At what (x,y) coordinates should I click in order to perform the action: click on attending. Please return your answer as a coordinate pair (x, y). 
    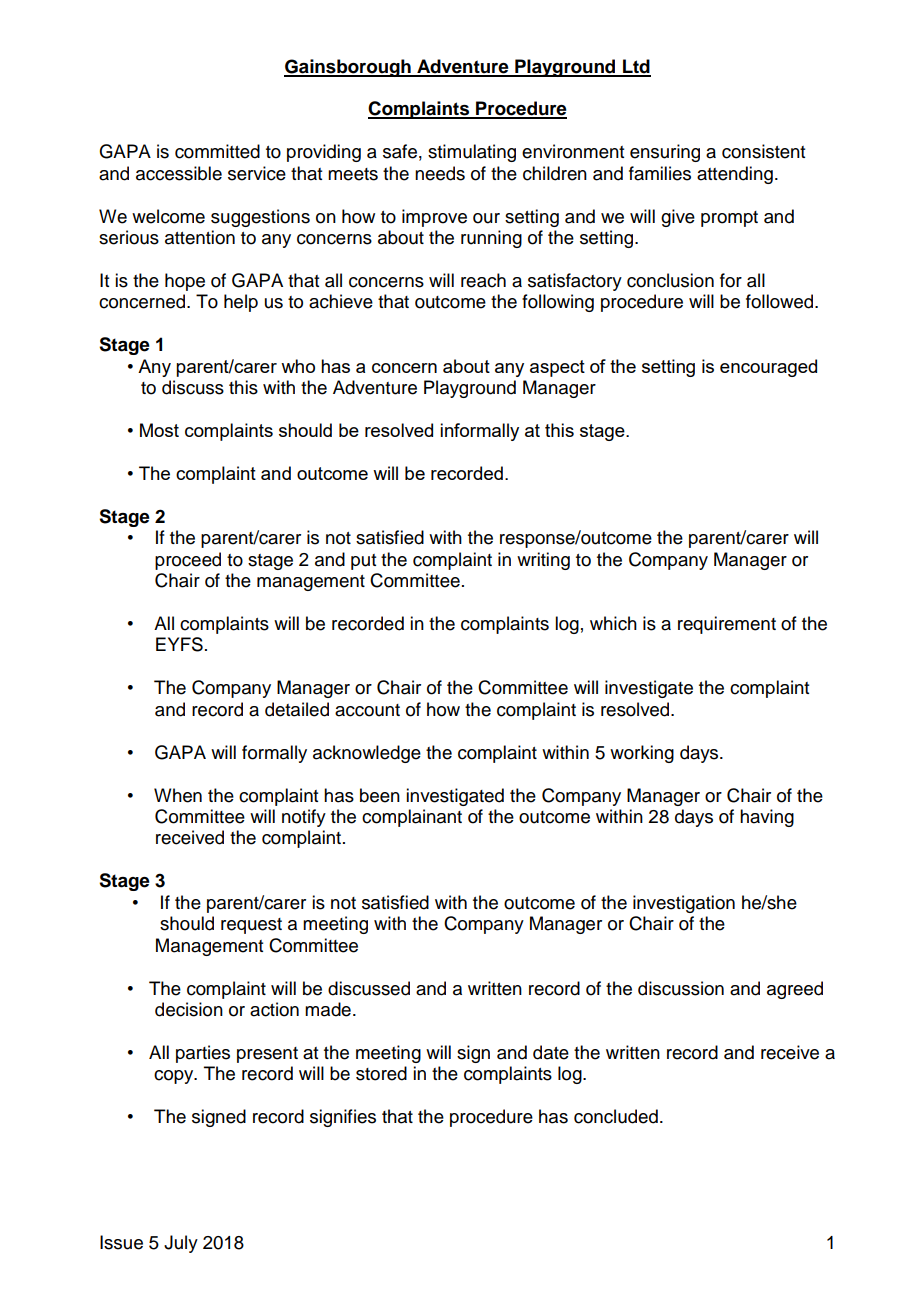
    Looking at the image, I should click on (735, 175).
